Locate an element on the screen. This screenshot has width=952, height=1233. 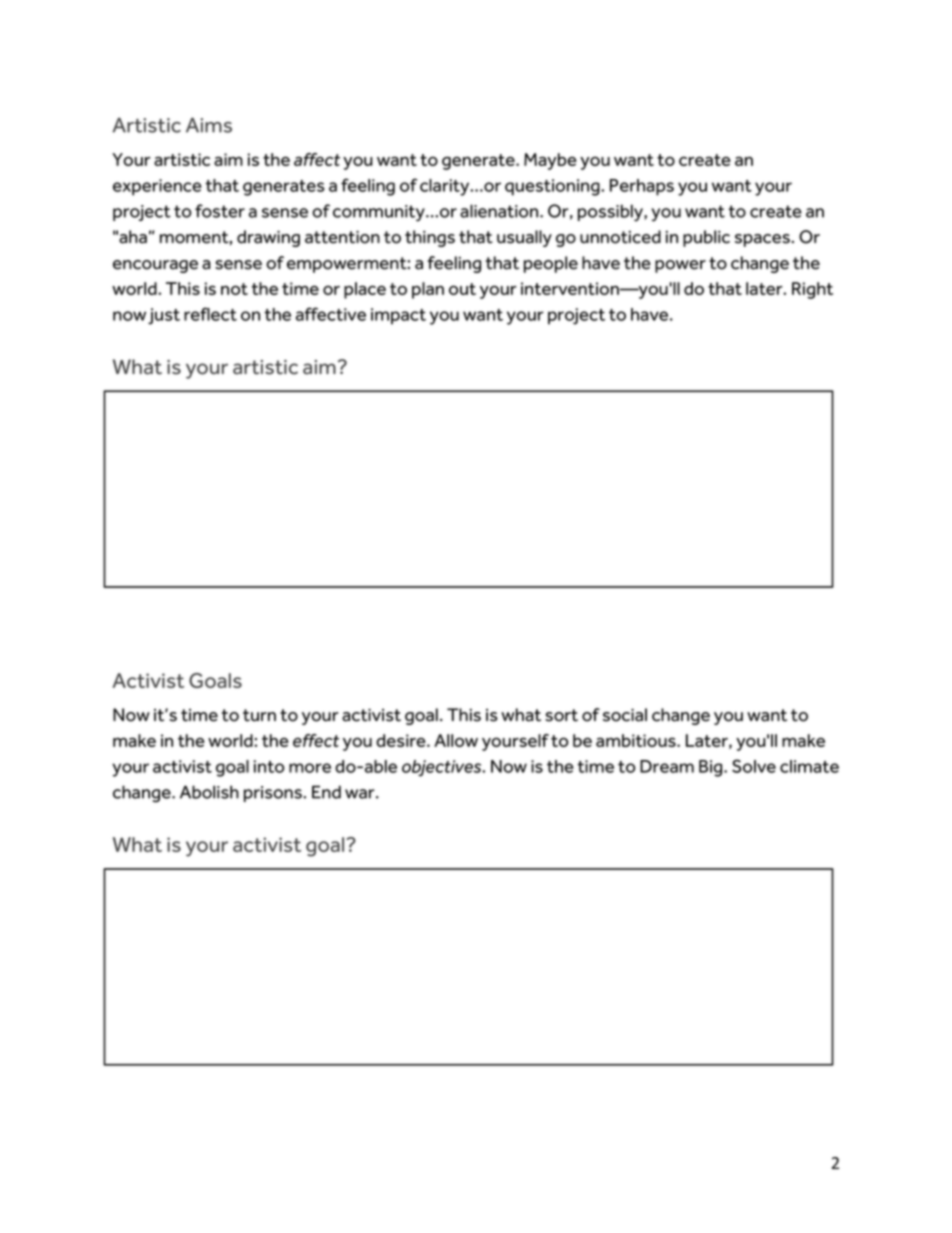
into is located at coordinates (269, 766).
